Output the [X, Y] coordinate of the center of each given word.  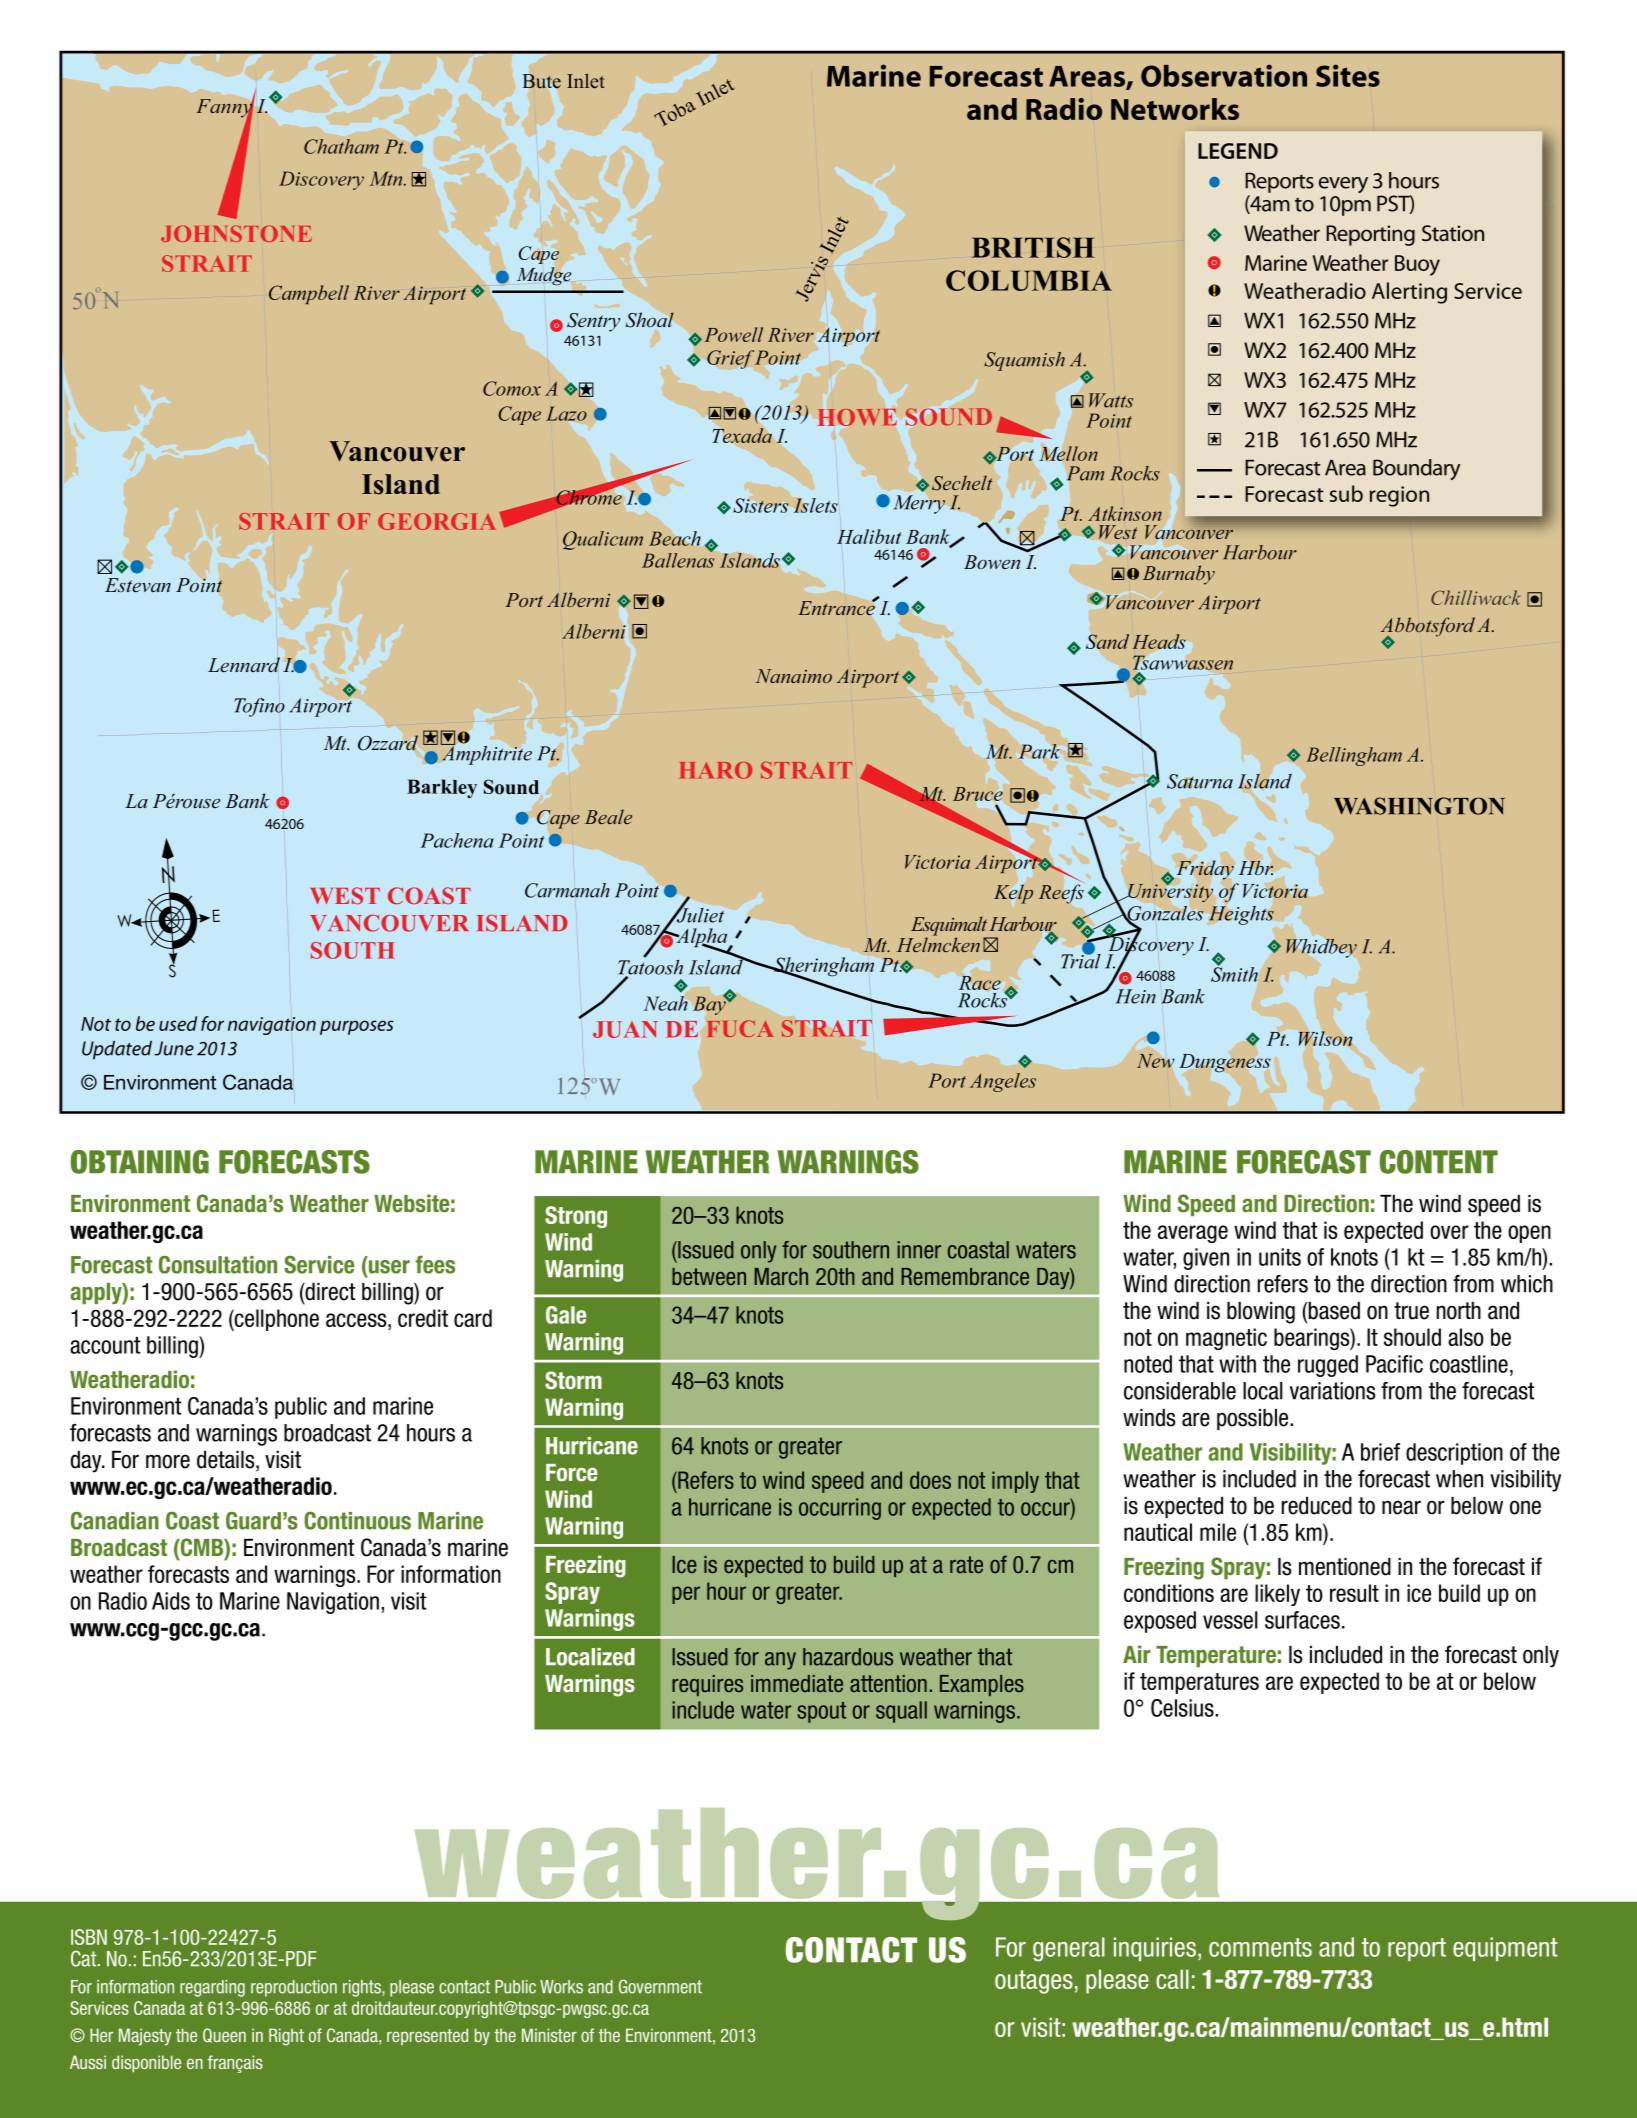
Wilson [1325, 1038]
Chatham [341, 146]
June [174, 1048]
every [1343, 185]
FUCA [741, 1028]
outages [1034, 1982]
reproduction [294, 1988]
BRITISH [1033, 247]
